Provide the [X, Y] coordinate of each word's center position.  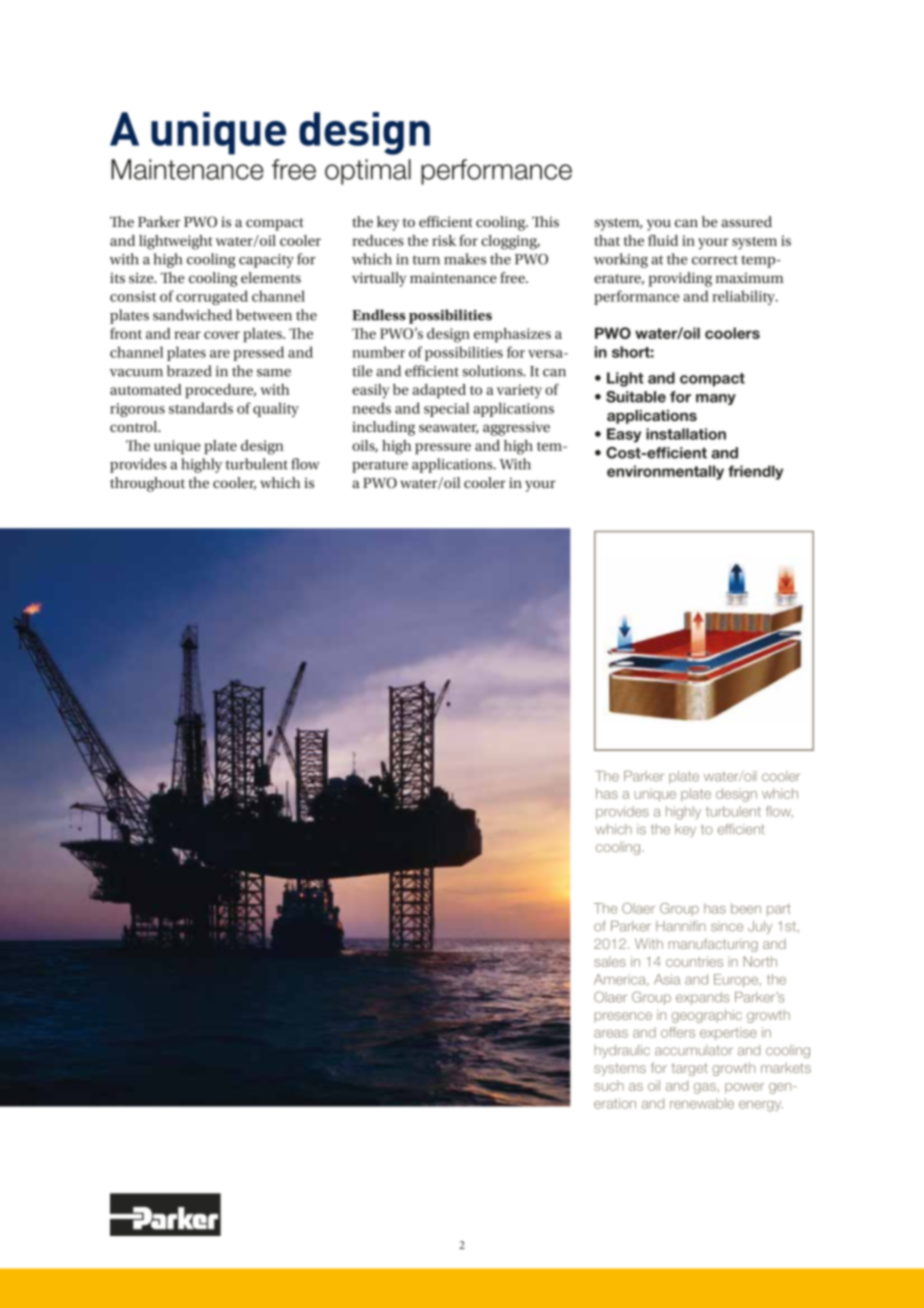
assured [746, 221]
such [609, 1085]
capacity [266, 261]
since [727, 926]
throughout [147, 484]
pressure [443, 448]
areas [611, 1034]
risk [444, 240]
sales [610, 961]
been [746, 908]
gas [705, 1088]
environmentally [665, 472]
